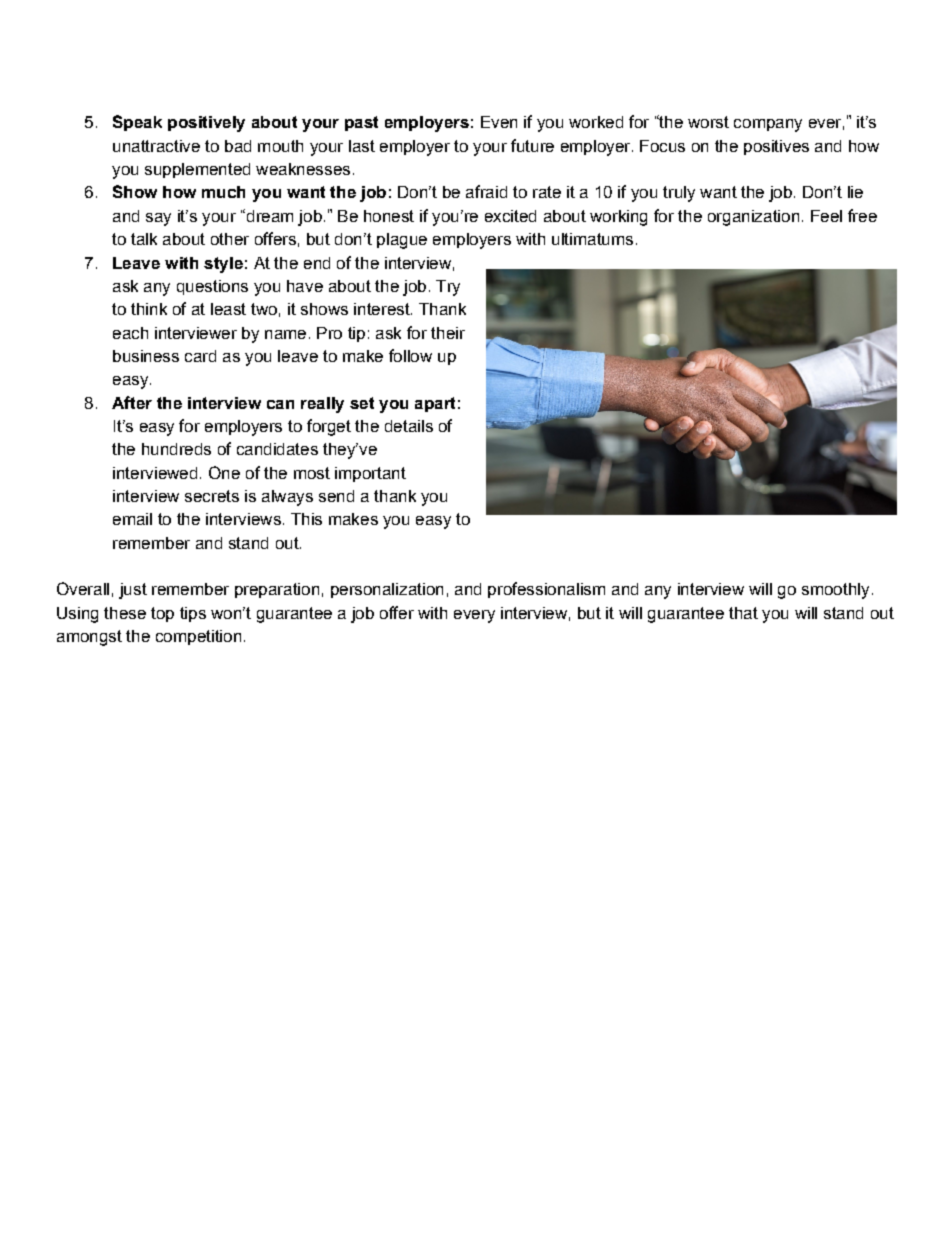 The image size is (952, 1233). Describe the element at coordinates (212, 496) in the screenshot. I see `secrets` at that location.
